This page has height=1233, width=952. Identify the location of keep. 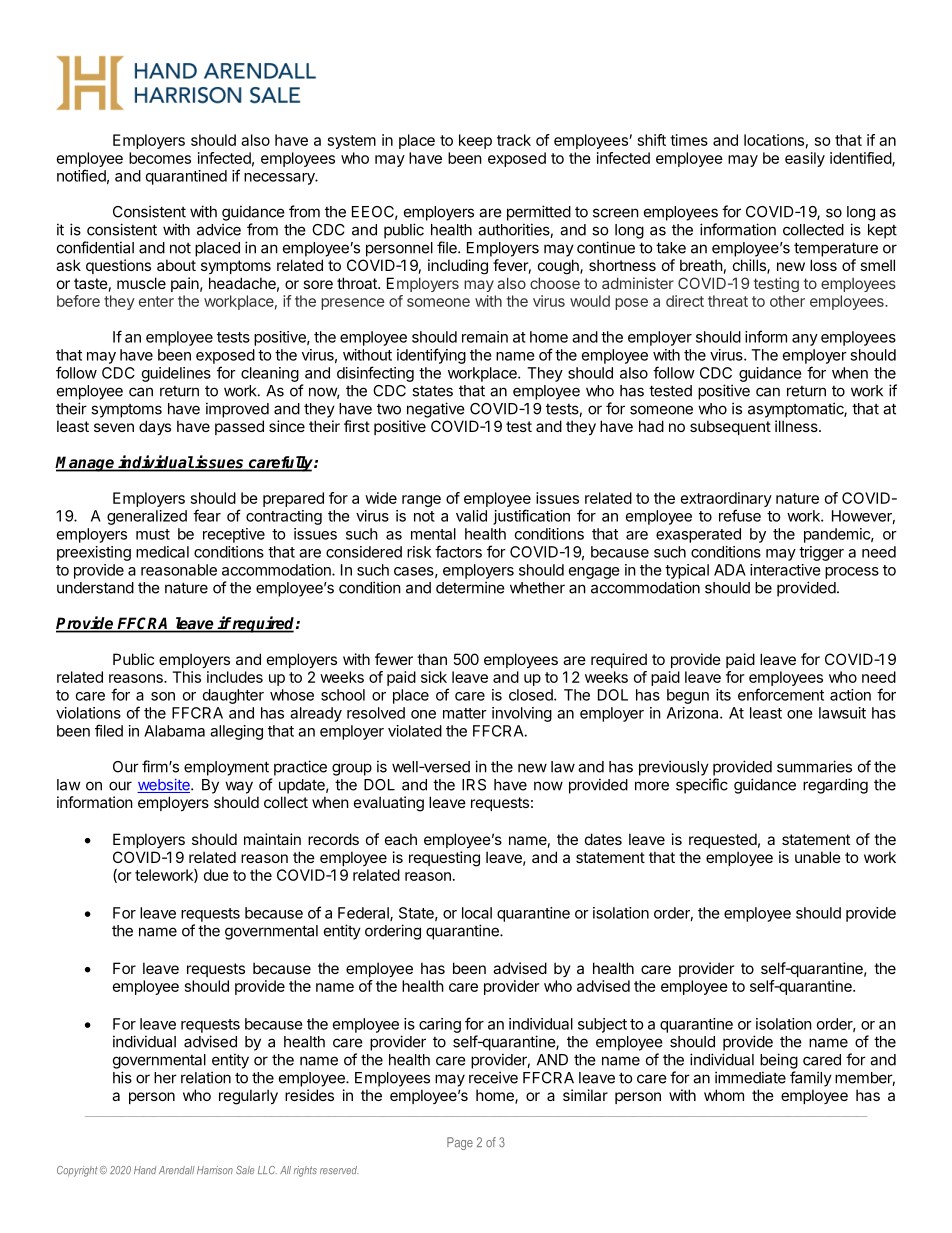
(475, 141).
